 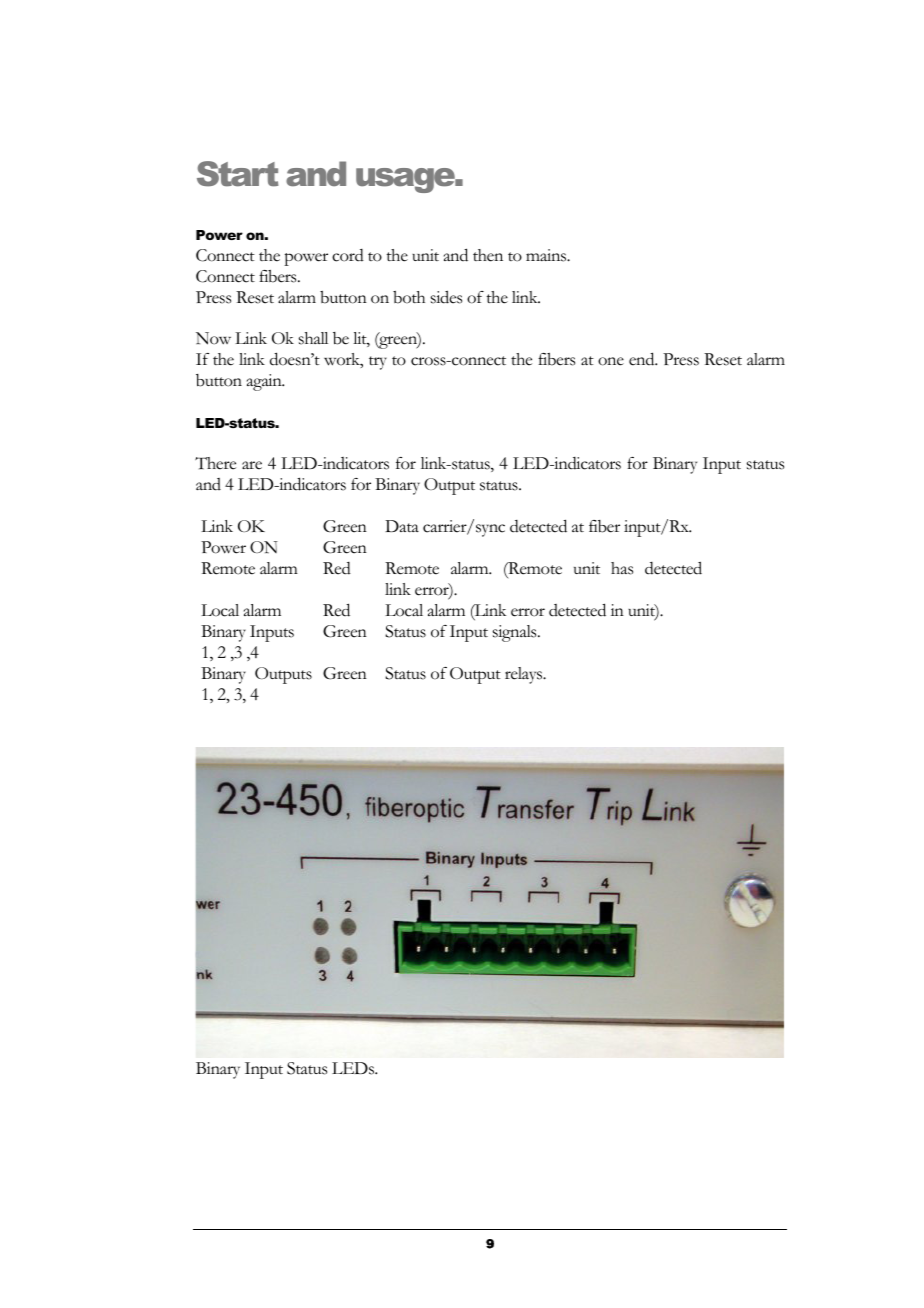 I want to click on shall, so click(x=313, y=338).
